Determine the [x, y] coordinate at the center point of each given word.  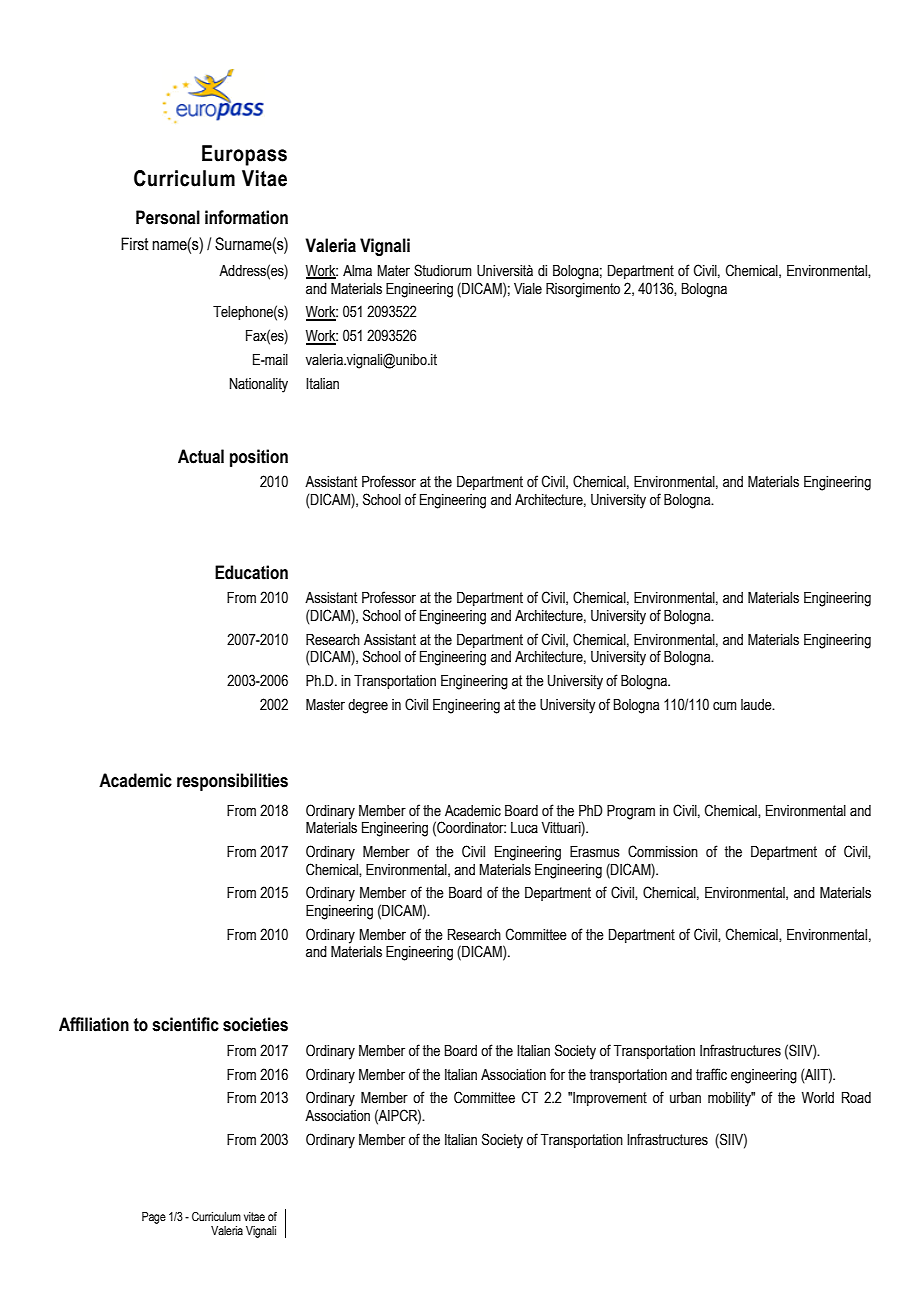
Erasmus [595, 852]
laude [757, 705]
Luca [524, 828]
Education [251, 572]
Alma [357, 270]
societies [255, 1024]
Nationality [259, 385]
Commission [663, 851]
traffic [711, 1074]
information [246, 217]
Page [154, 1218]
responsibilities [232, 782]
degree [368, 706]
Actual [201, 456]
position [259, 458]
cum [725, 706]
